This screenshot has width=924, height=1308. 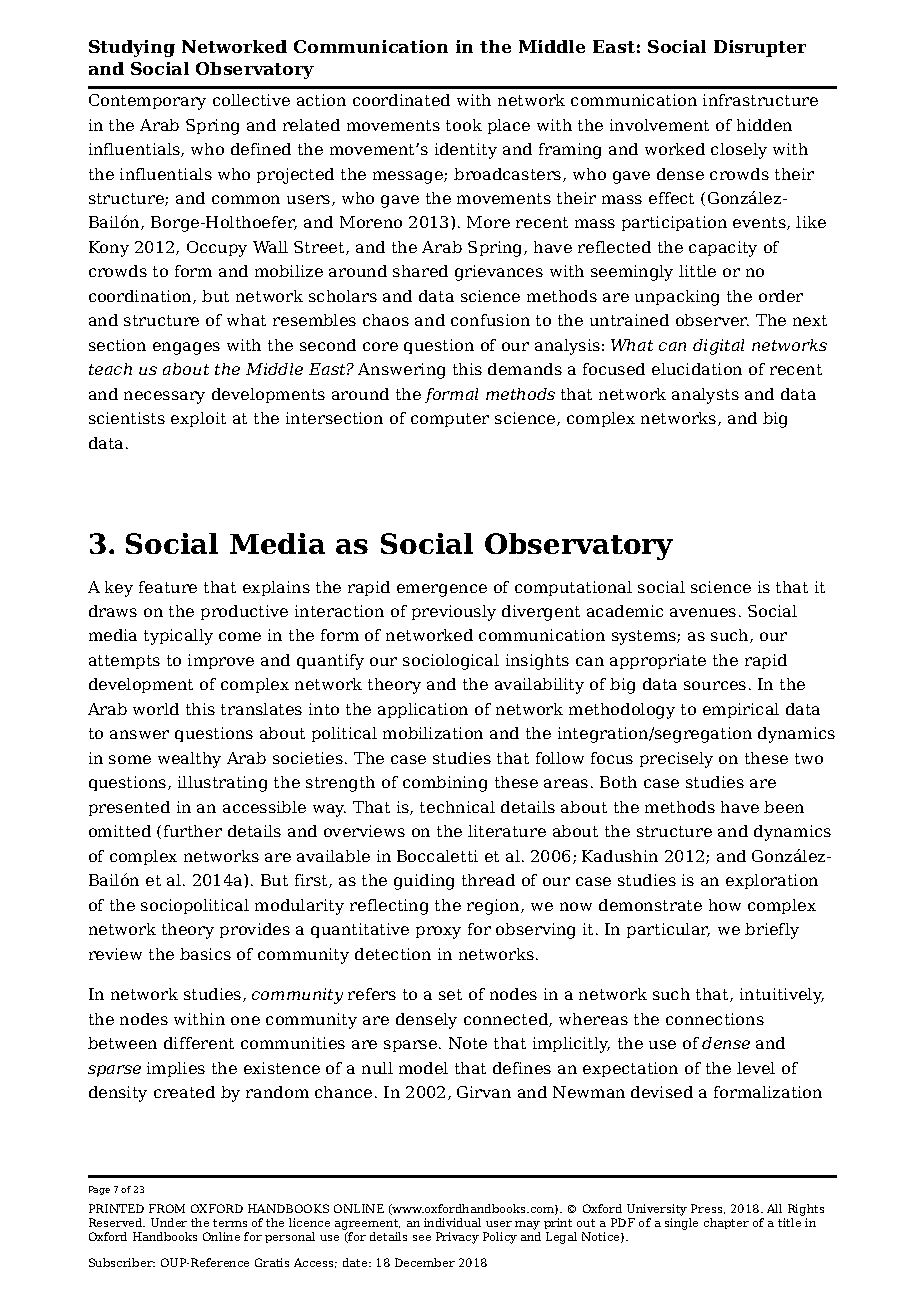 I want to click on hidden, so click(x=764, y=125).
